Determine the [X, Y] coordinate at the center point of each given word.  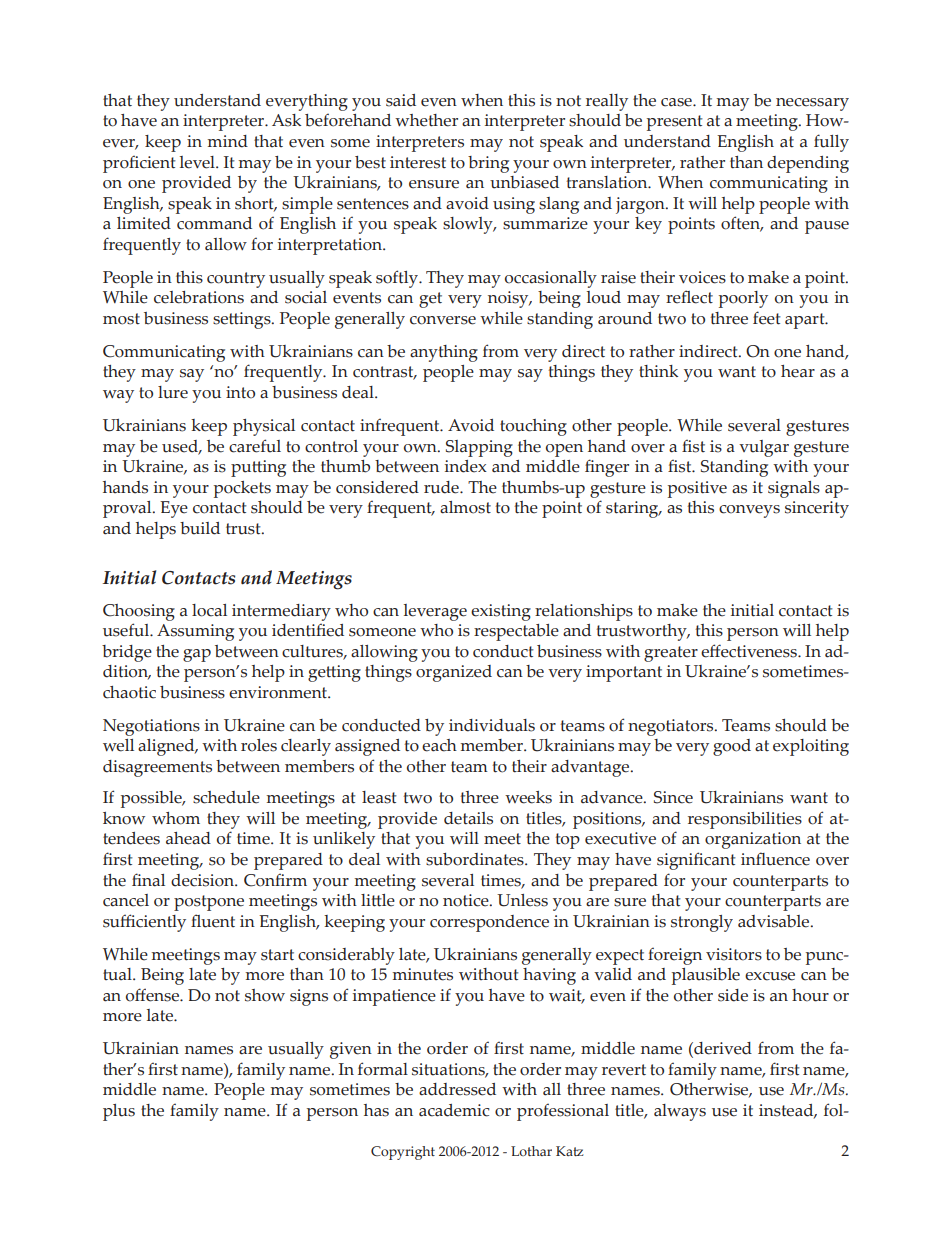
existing [501, 612]
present [675, 123]
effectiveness [750, 651]
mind [228, 141]
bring [488, 164]
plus [119, 1112]
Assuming [195, 632]
